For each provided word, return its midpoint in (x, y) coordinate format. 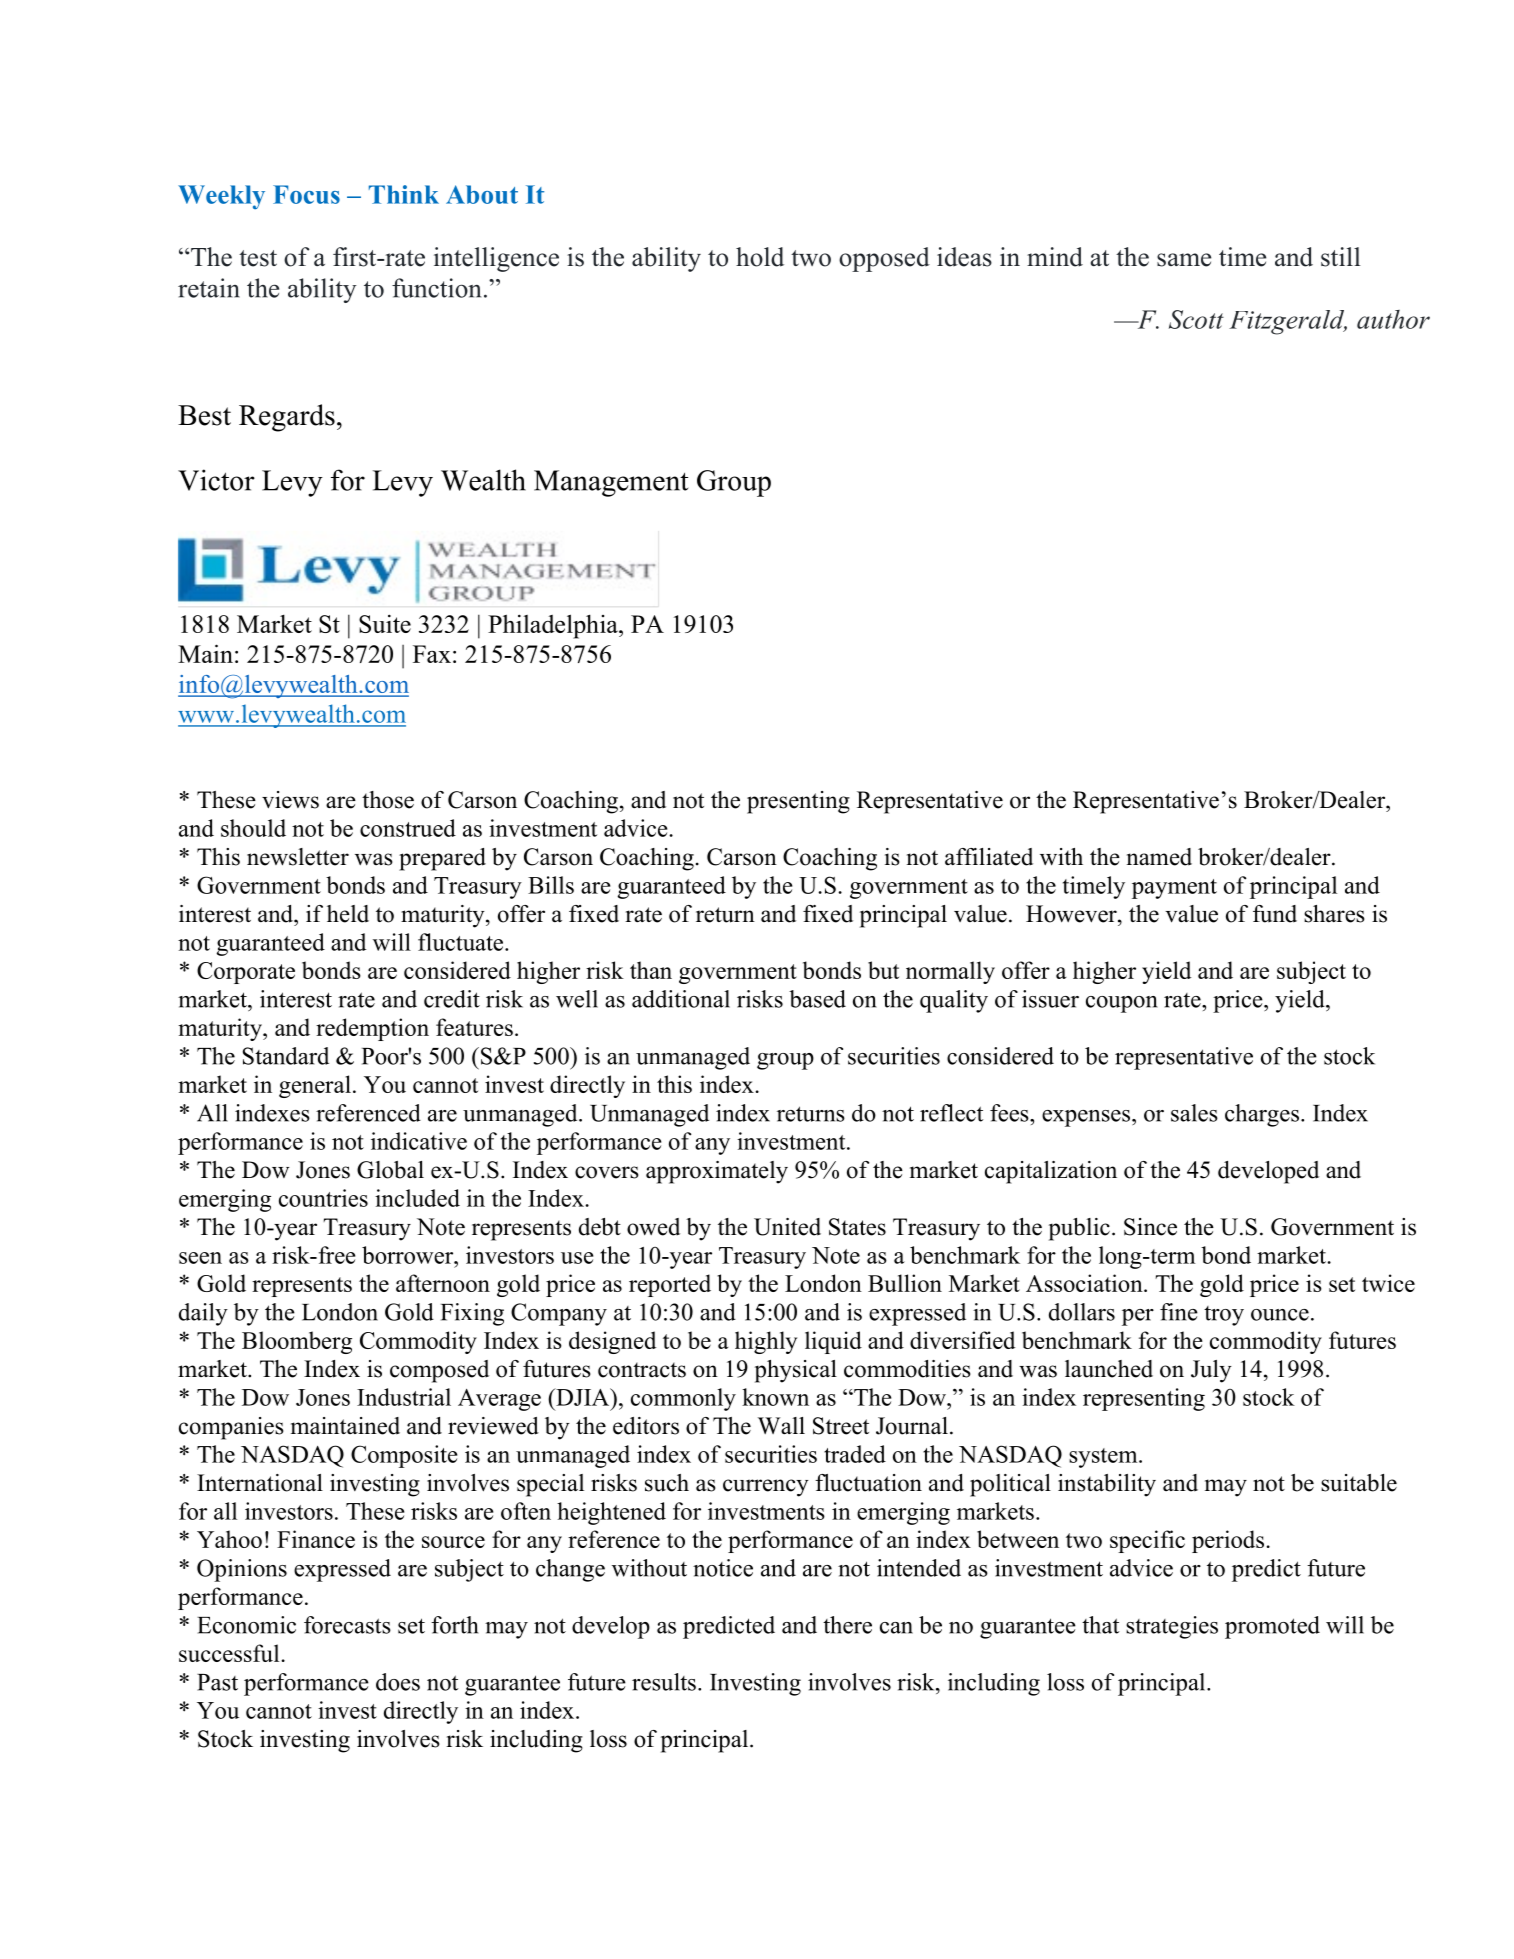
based (817, 999)
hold (760, 257)
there (847, 1625)
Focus (306, 194)
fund (1275, 914)
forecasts (347, 1625)
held (348, 914)
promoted (1272, 1627)
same (1184, 260)
